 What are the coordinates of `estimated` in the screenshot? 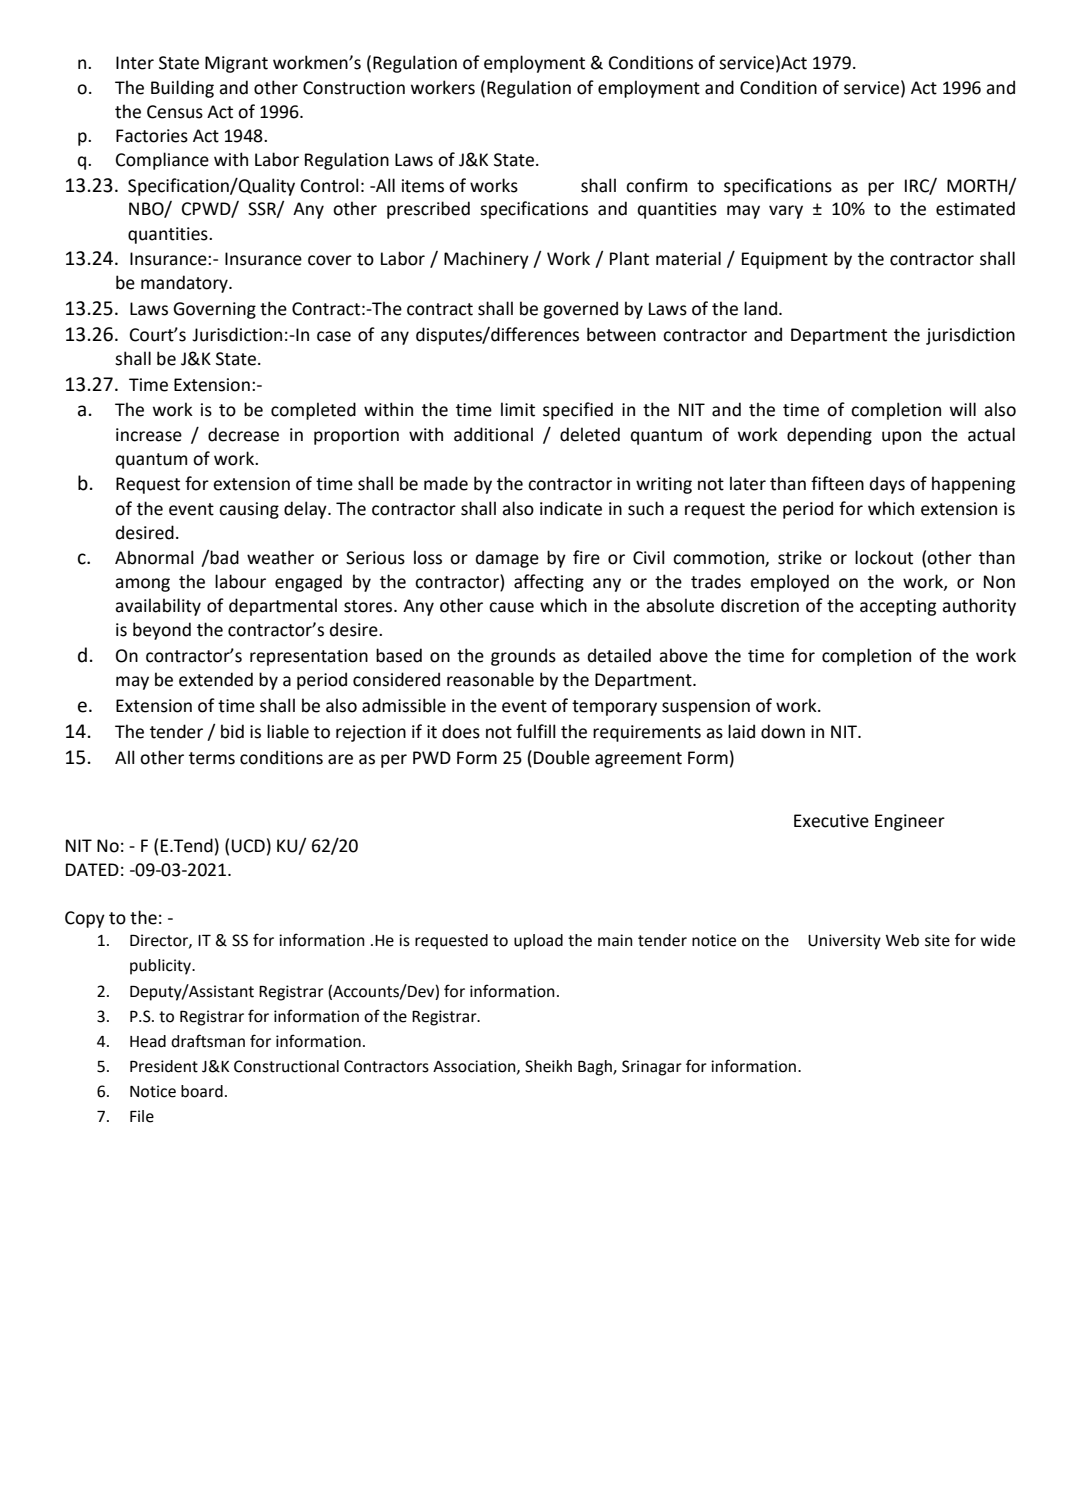 It's located at (975, 208).
